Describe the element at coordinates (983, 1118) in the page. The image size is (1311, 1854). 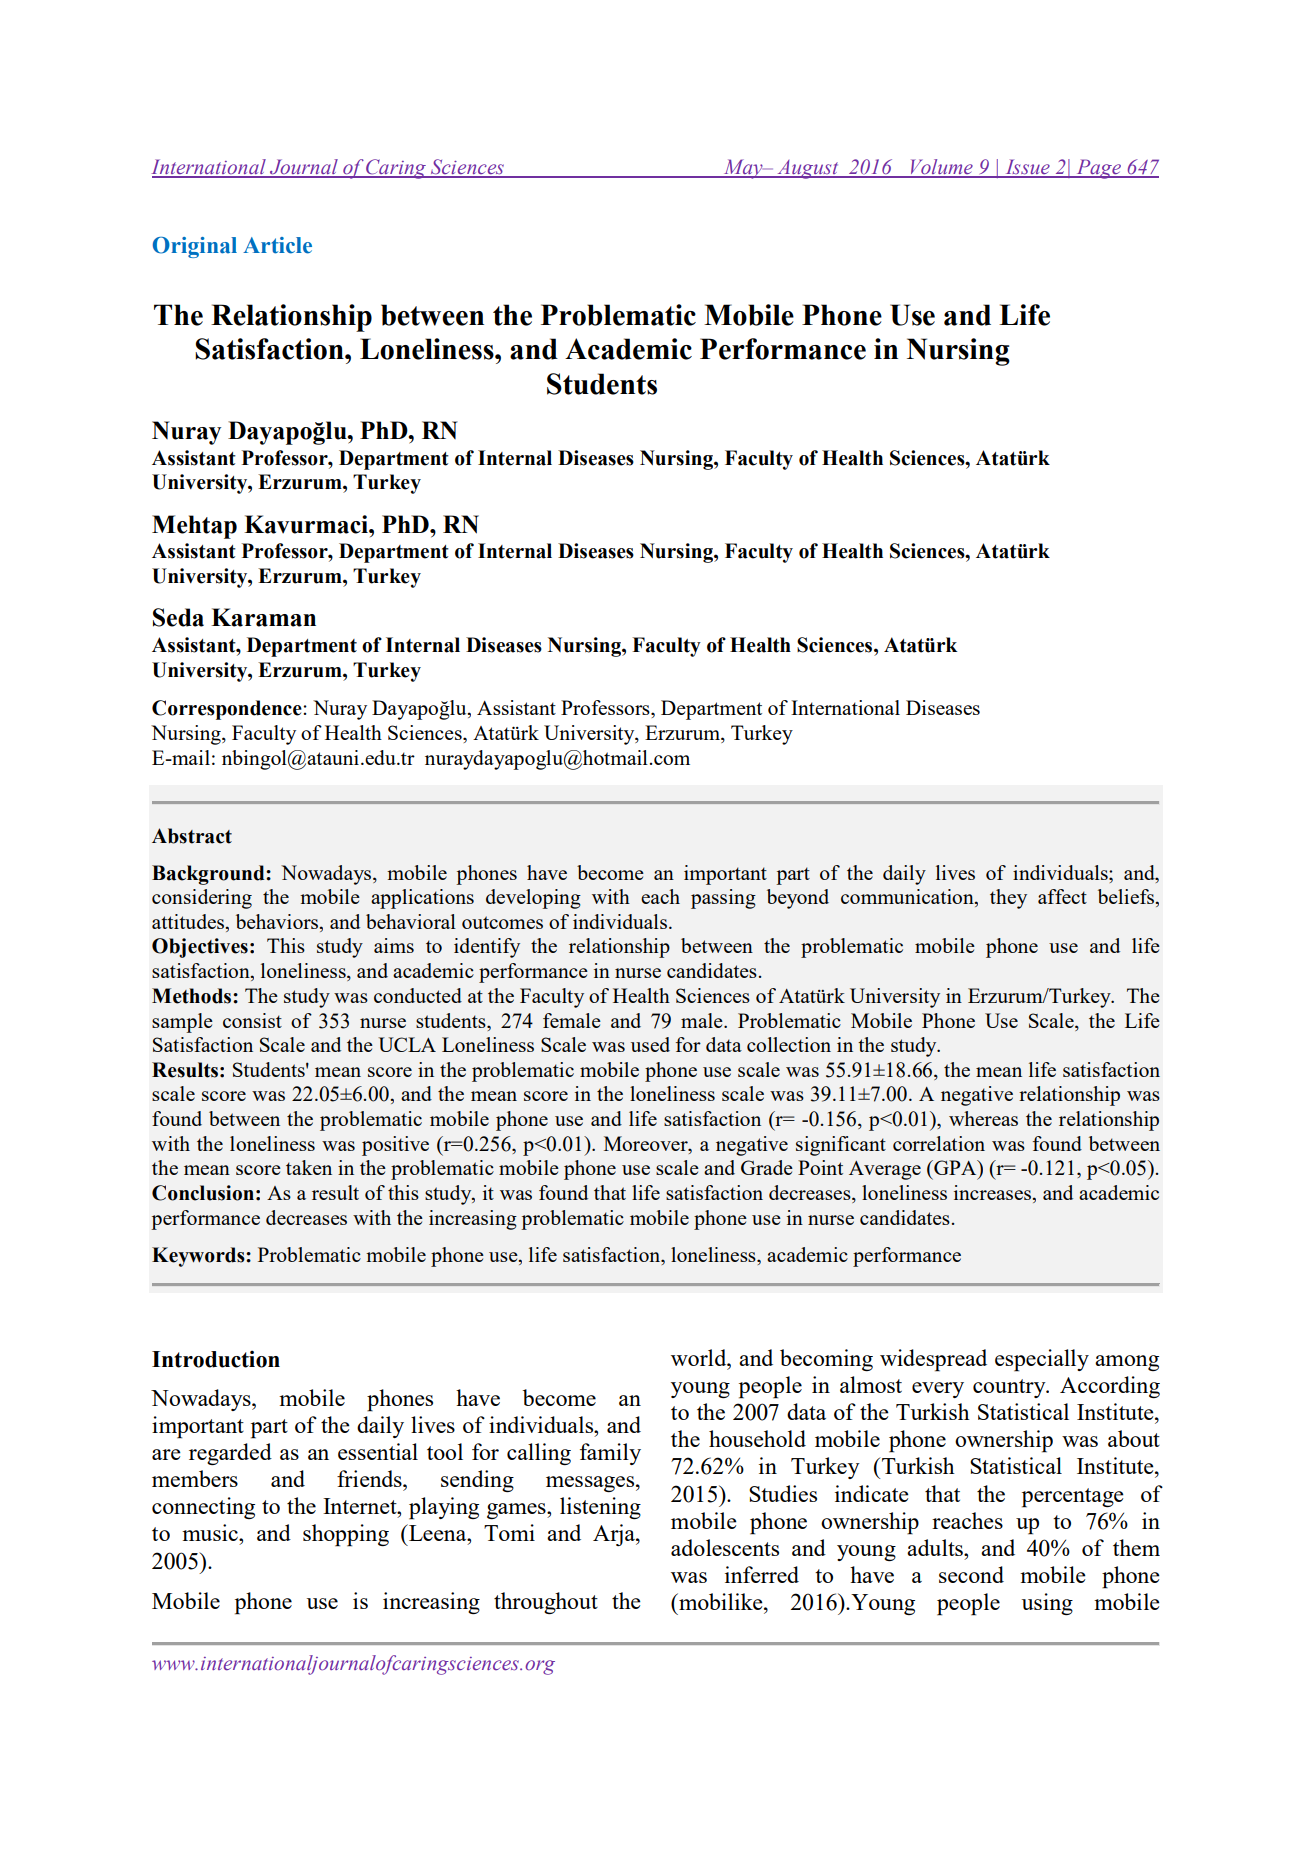
I see `whereas` at that location.
